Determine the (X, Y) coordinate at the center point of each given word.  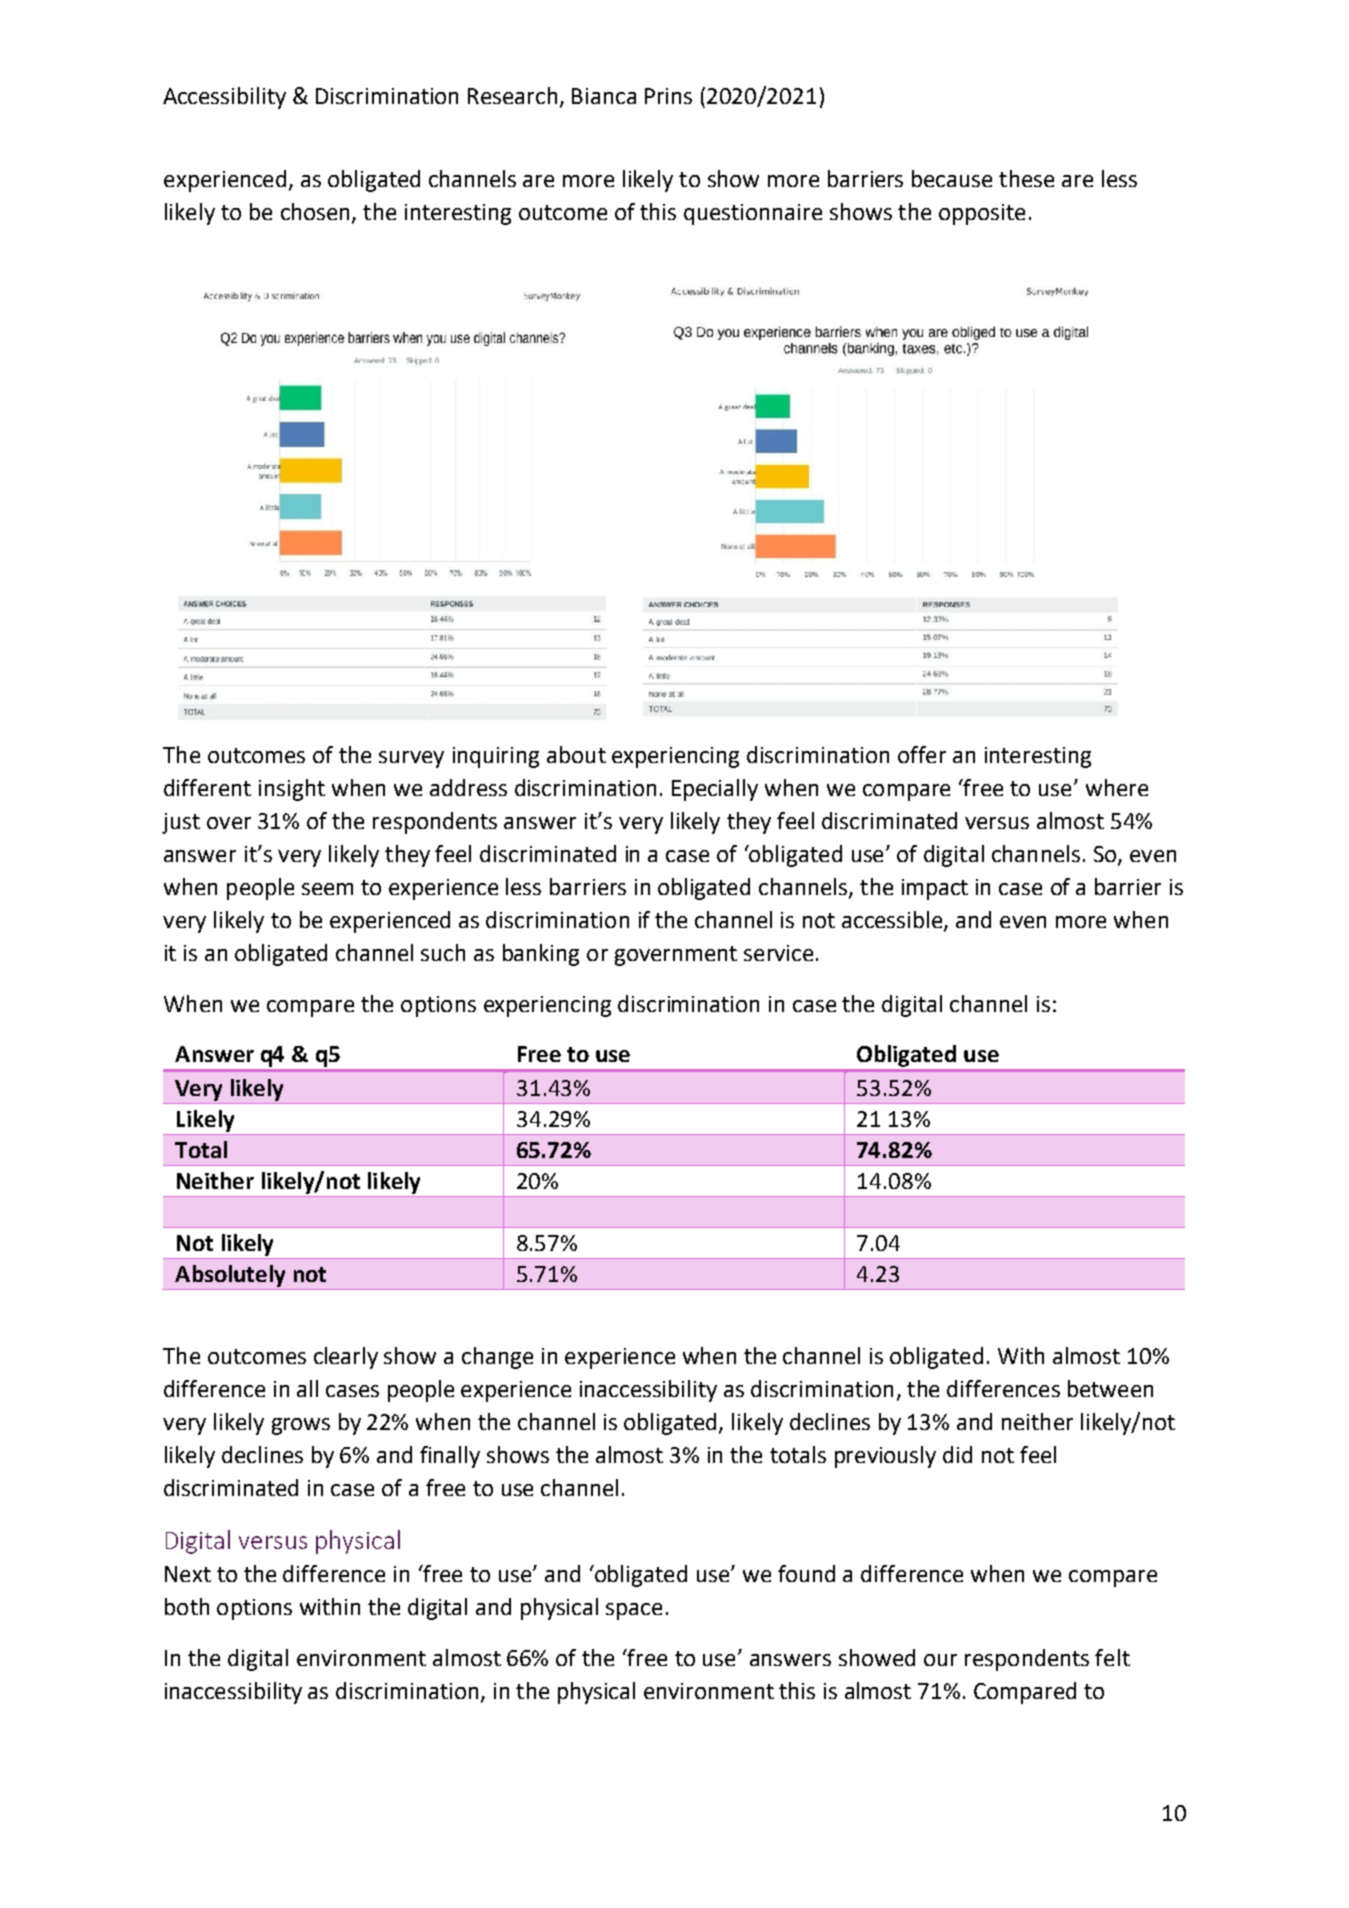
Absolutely (230, 1276)
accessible (893, 920)
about (576, 754)
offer (922, 754)
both (187, 1606)
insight (292, 790)
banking (541, 955)
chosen (315, 211)
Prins (668, 96)
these (1026, 178)
